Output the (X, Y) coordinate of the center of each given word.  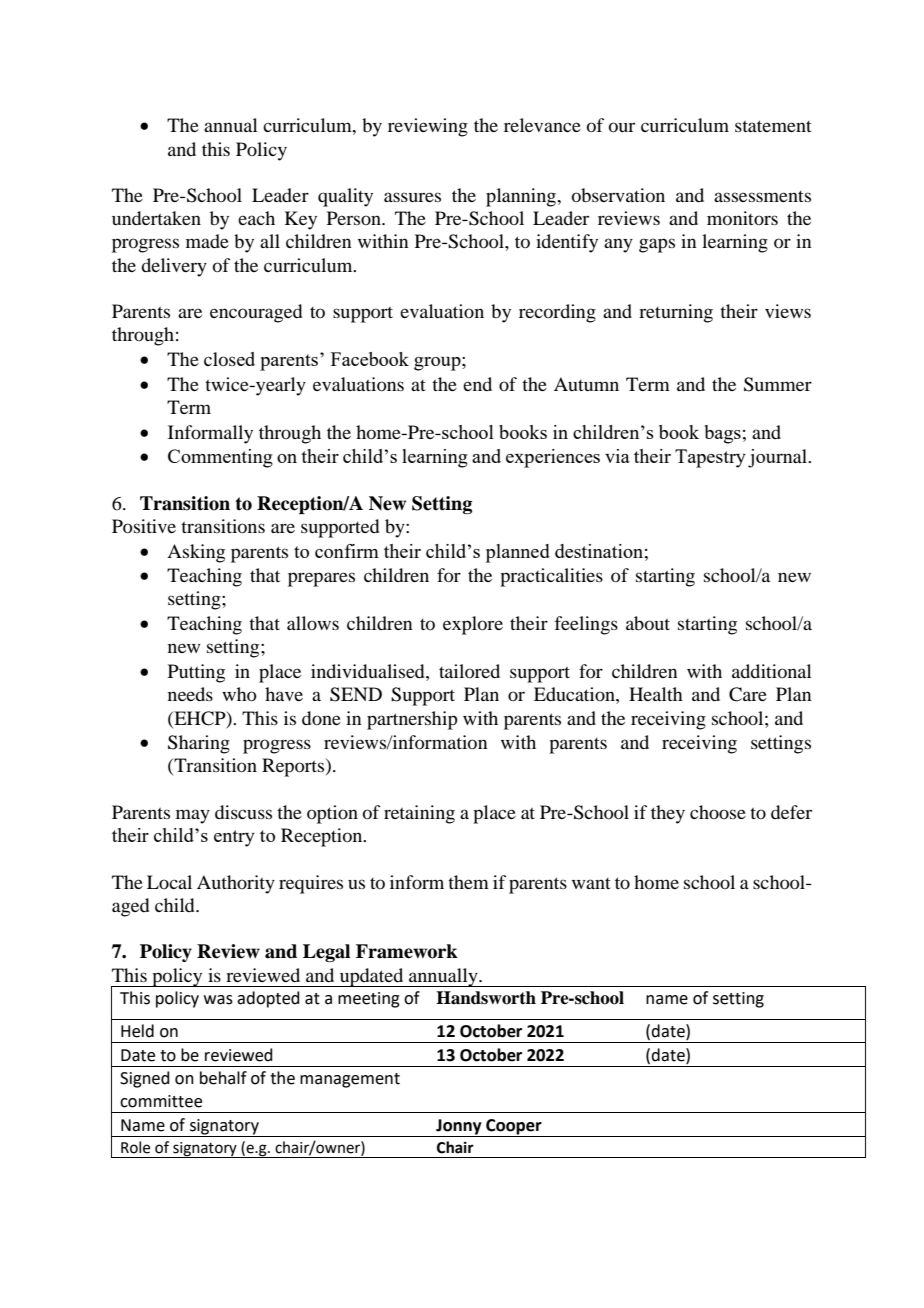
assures (412, 197)
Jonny (459, 1127)
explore (473, 625)
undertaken (156, 218)
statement (773, 126)
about (648, 623)
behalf (223, 1078)
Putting (196, 673)
